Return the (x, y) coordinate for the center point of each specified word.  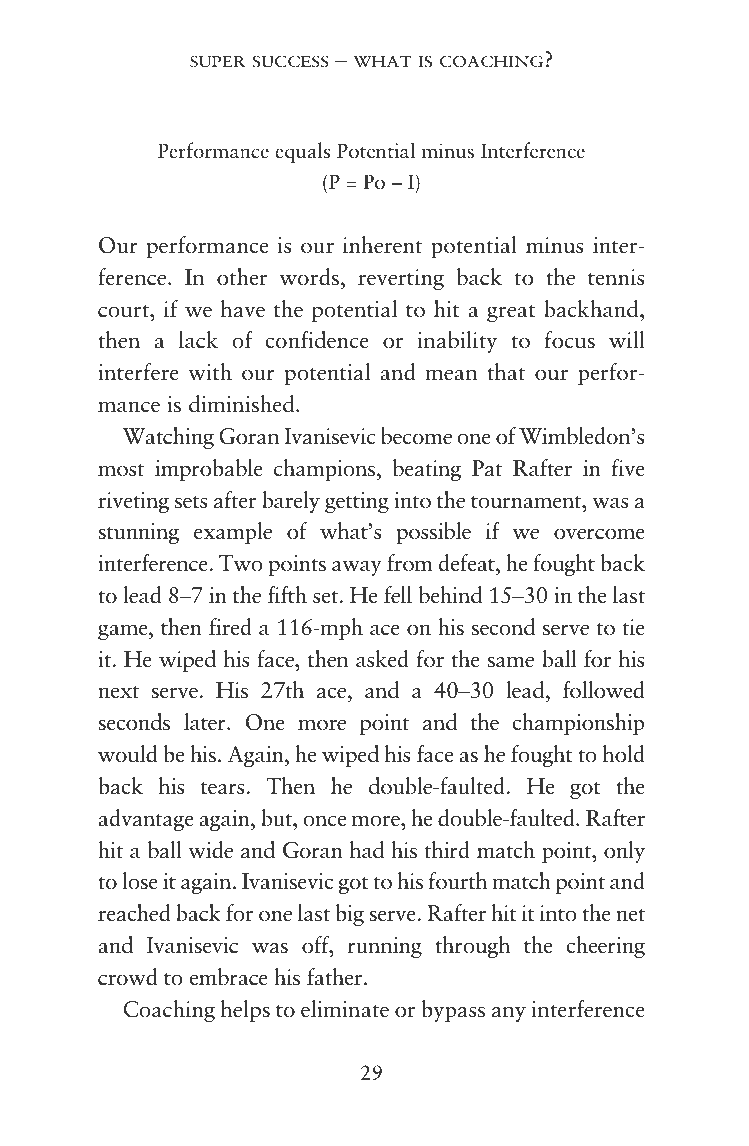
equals (302, 152)
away (357, 568)
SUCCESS (291, 61)
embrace (228, 977)
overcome (599, 534)
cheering (605, 947)
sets (191, 502)
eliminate (345, 1009)
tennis (616, 277)
